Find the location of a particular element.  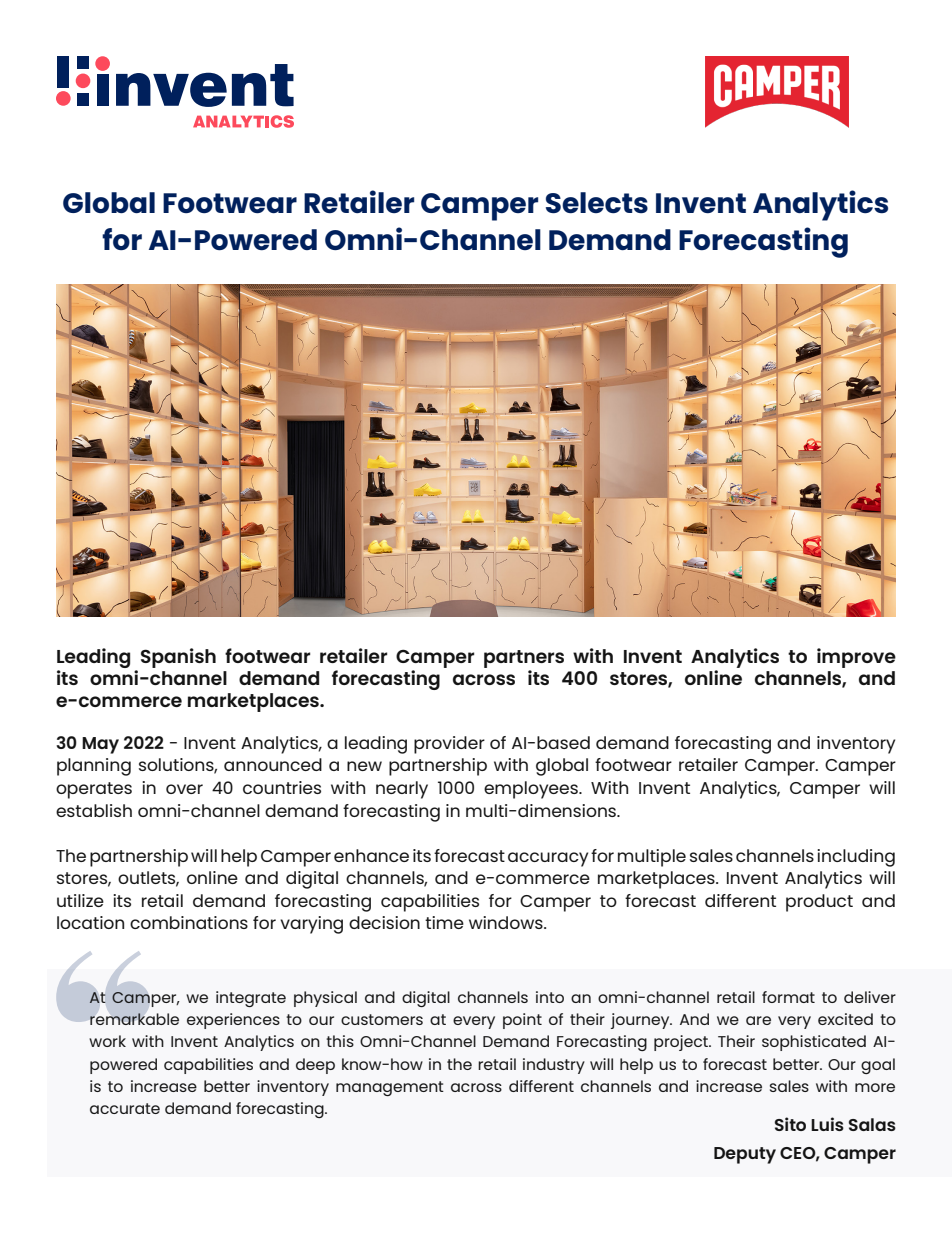

improve is located at coordinates (856, 658).
